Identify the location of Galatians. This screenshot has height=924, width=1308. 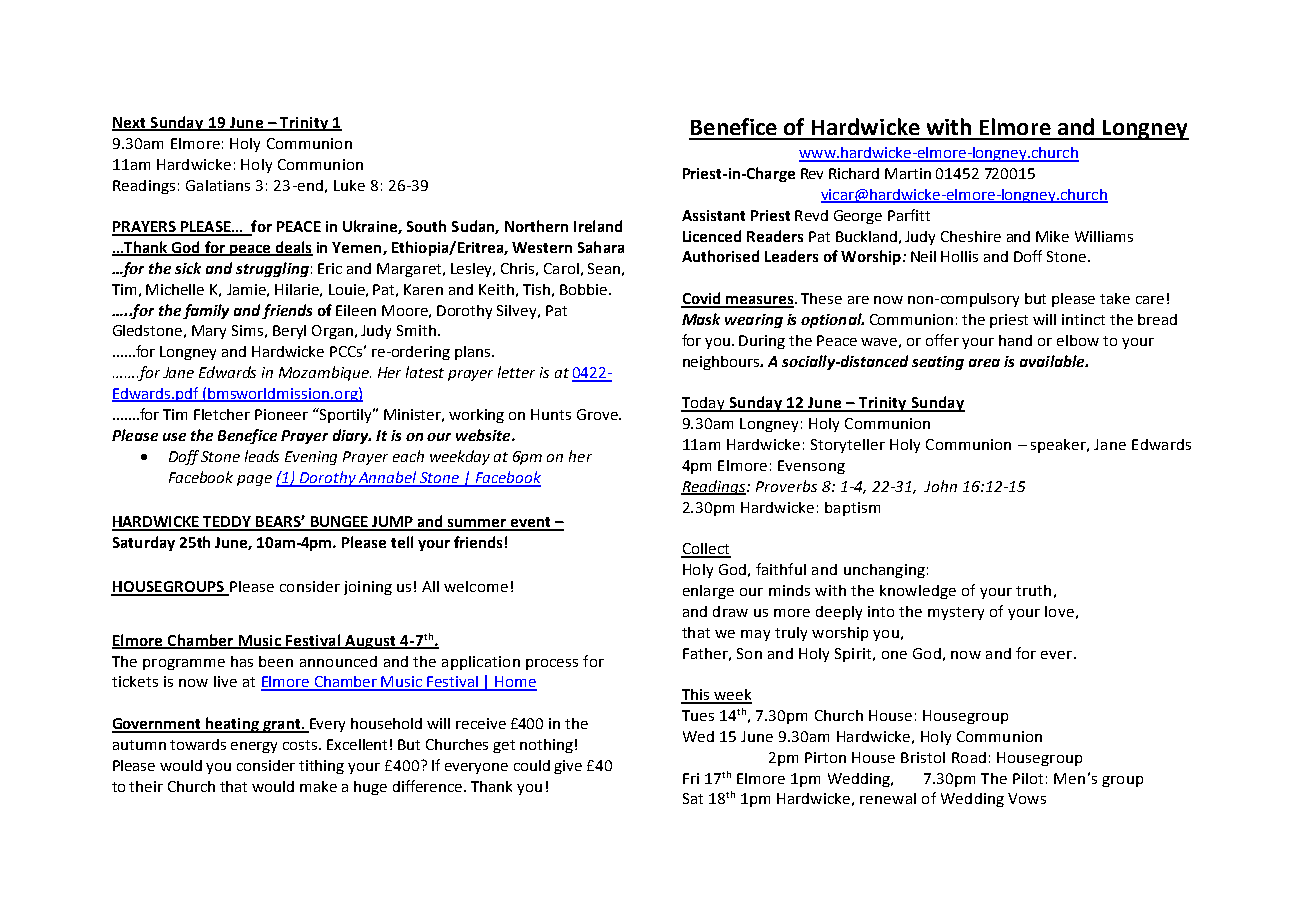
(218, 185).
